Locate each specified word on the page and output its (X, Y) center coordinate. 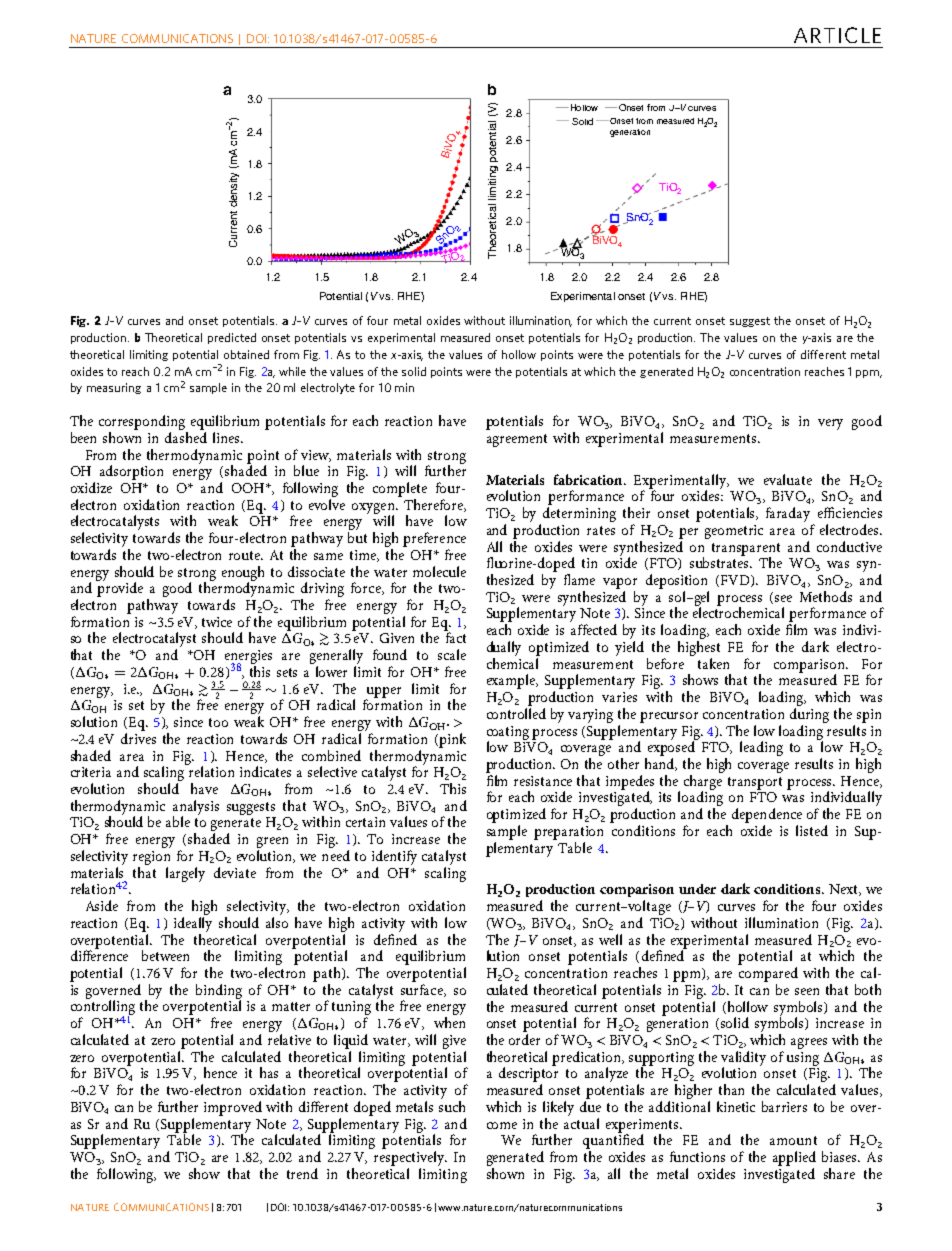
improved (233, 1108)
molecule (439, 571)
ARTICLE (837, 35)
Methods (826, 596)
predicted (232, 338)
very (830, 424)
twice (217, 622)
